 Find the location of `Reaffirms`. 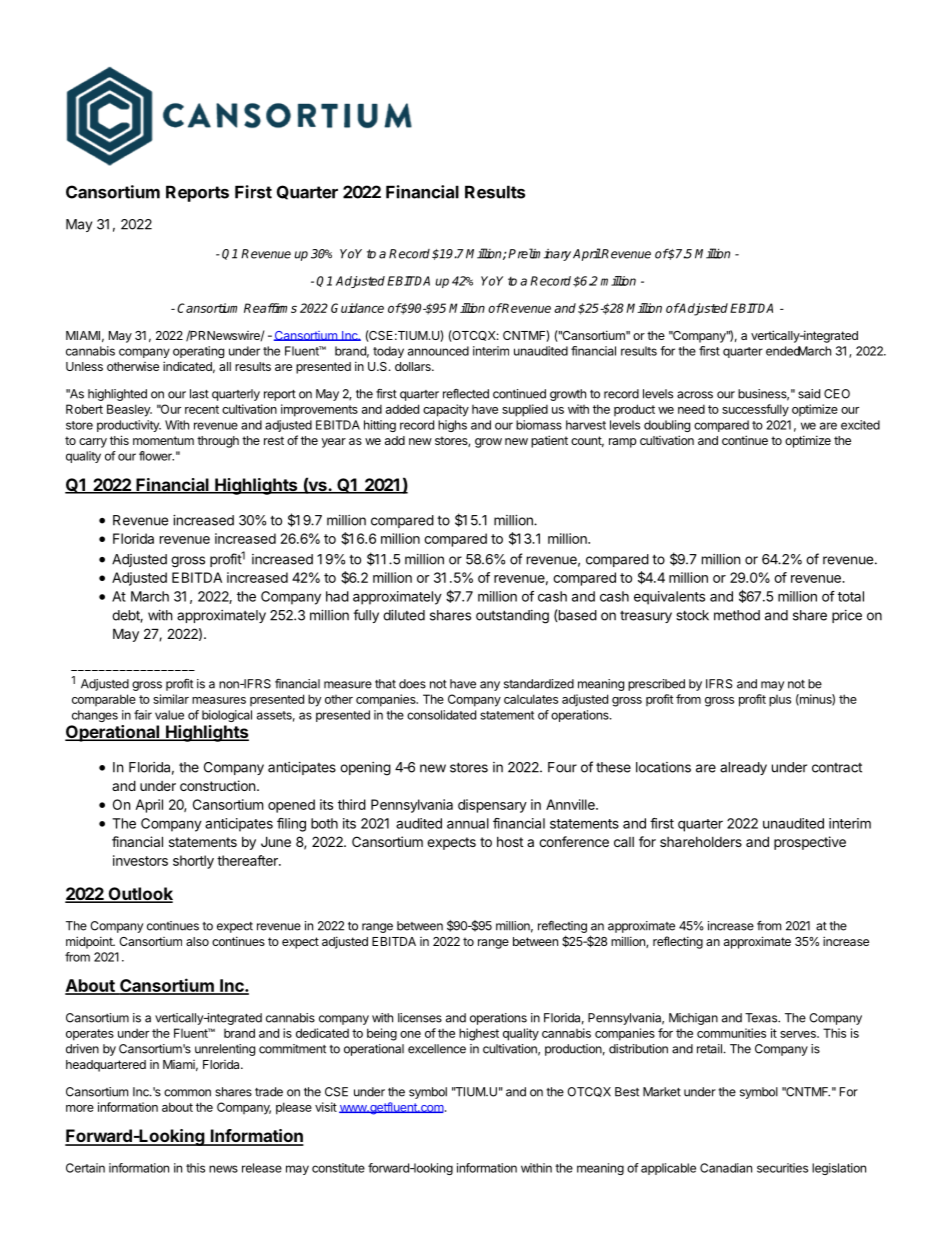

Reaffirms is located at coordinates (270, 308).
